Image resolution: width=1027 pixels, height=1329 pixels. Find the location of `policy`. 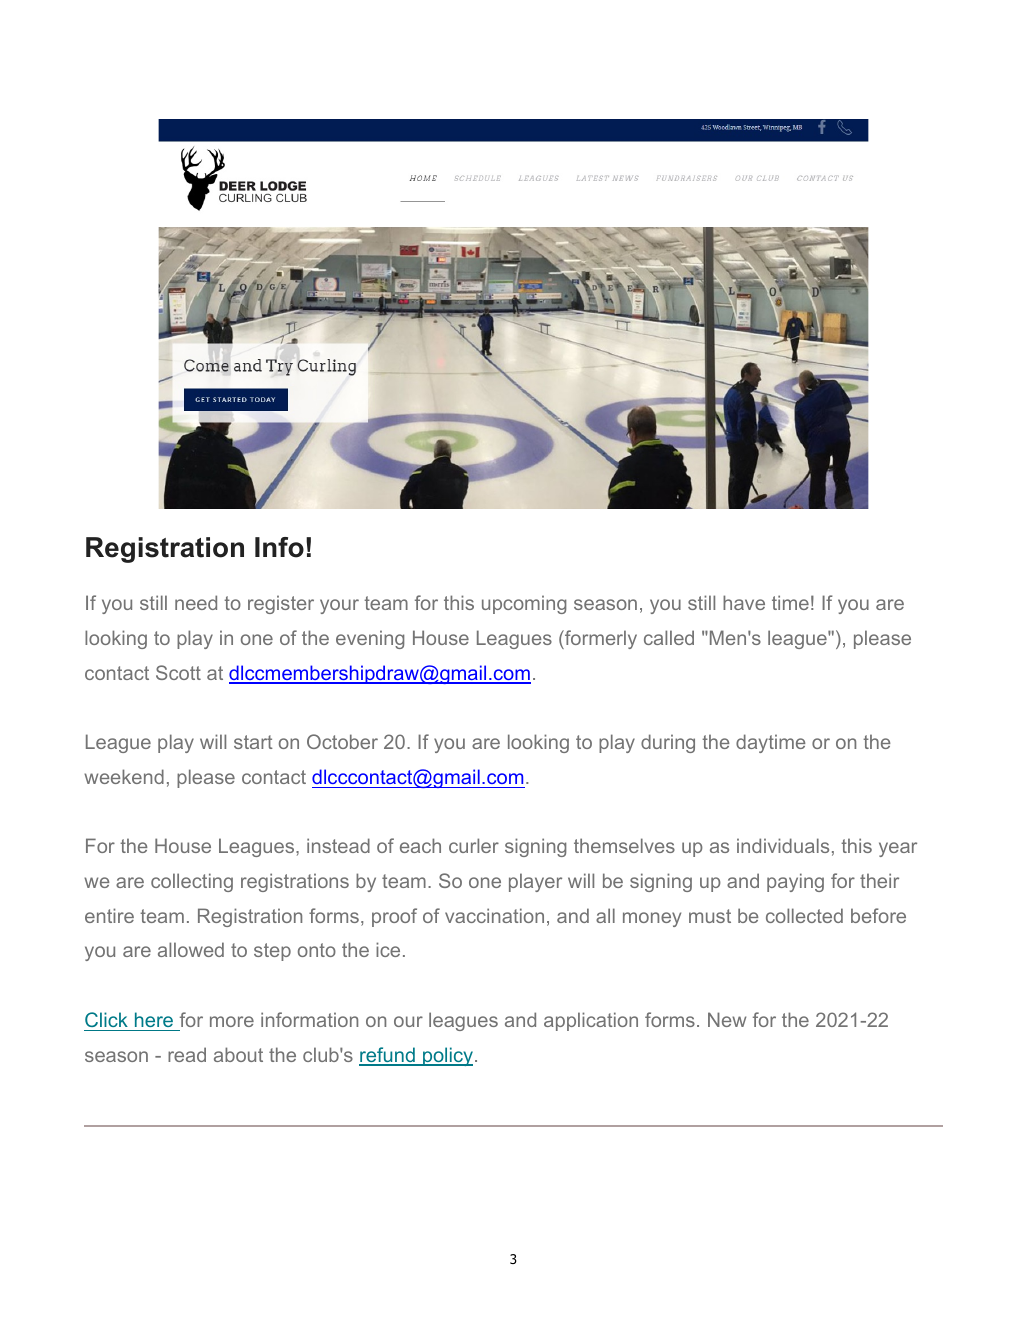

policy is located at coordinates (448, 1056).
